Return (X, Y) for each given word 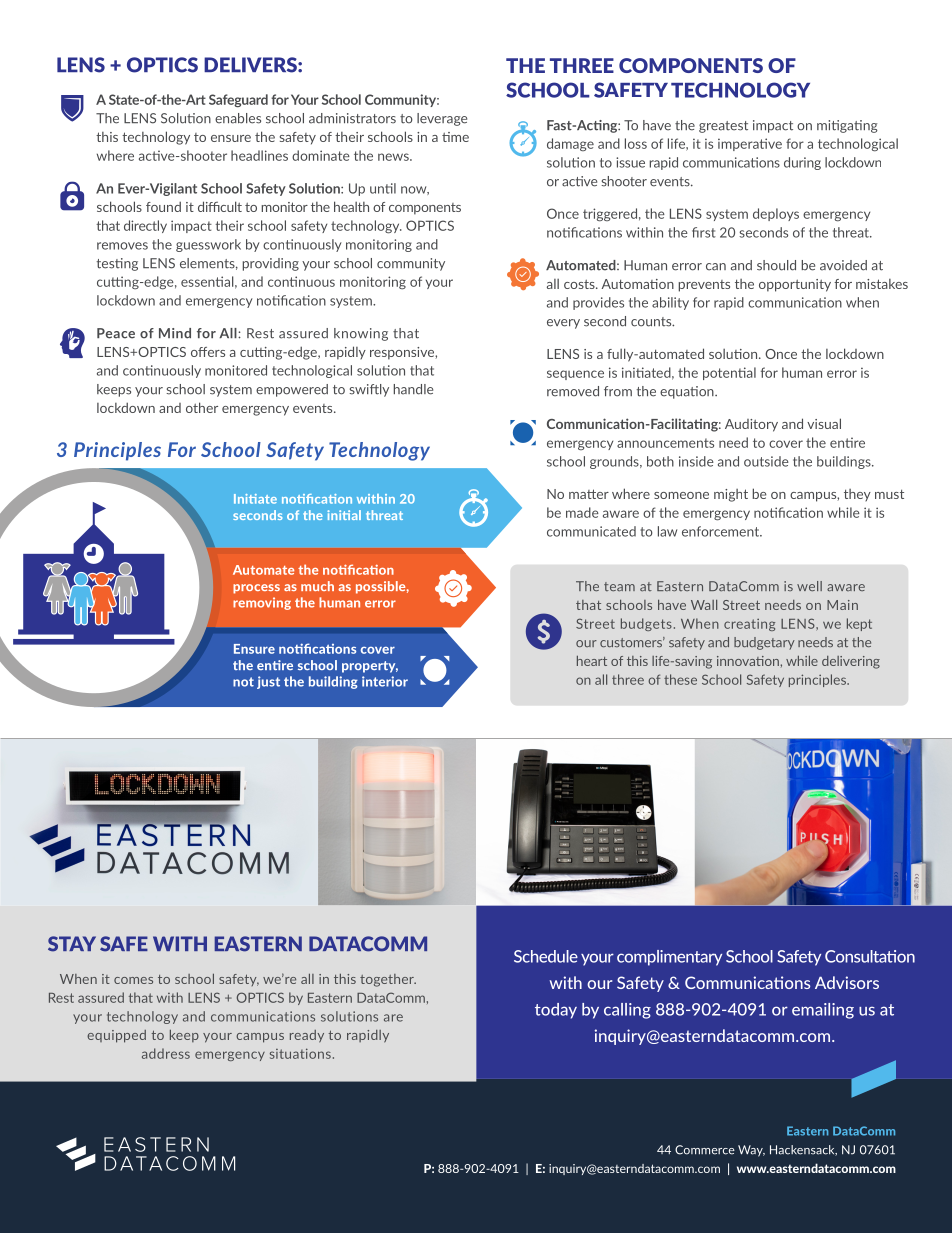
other (202, 407)
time (455, 137)
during (802, 163)
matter (589, 494)
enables (238, 118)
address (166, 1053)
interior (385, 681)
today (556, 1011)
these (680, 679)
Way (751, 1151)
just (268, 682)
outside (766, 461)
